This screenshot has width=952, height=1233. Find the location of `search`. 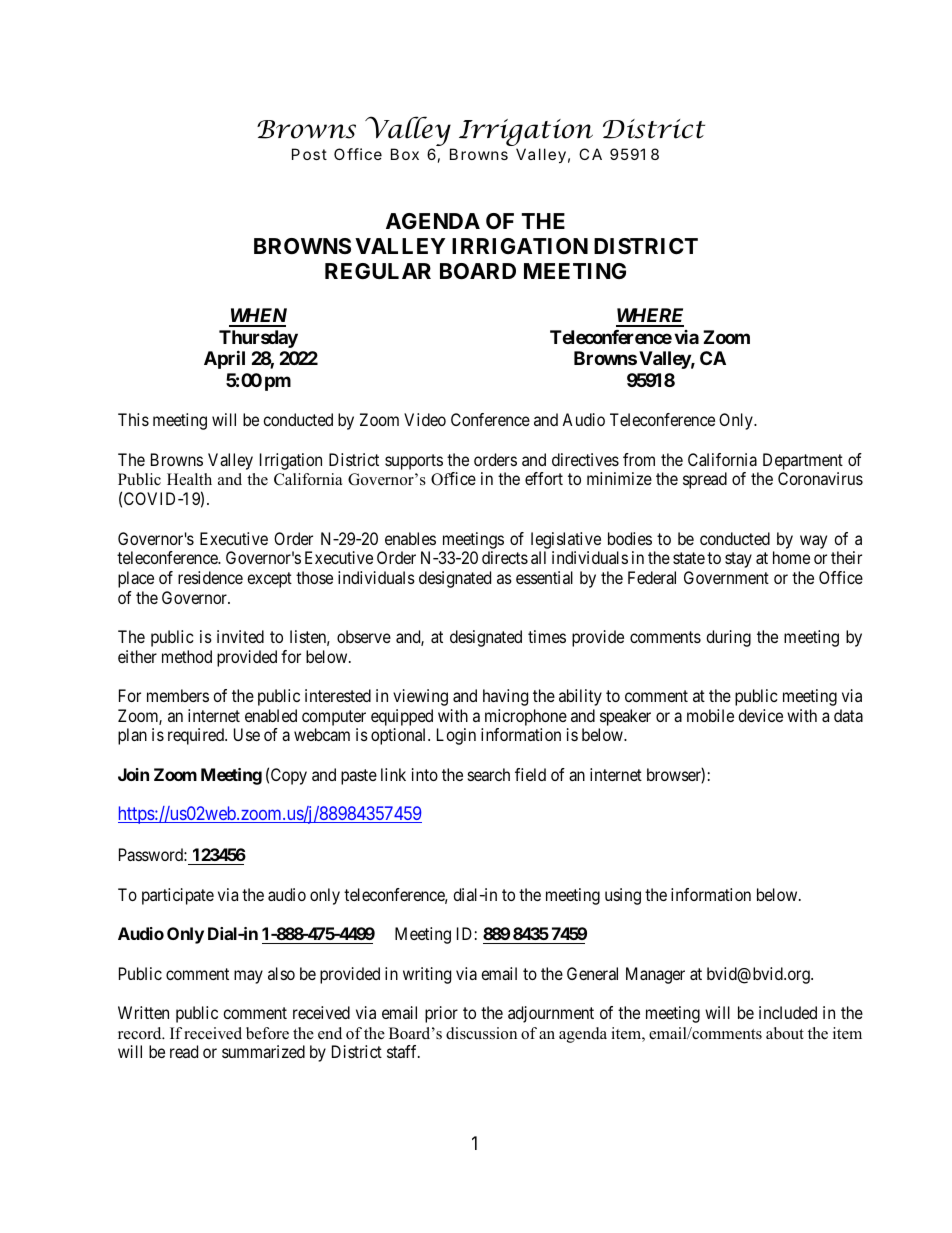

search is located at coordinates (489, 774).
